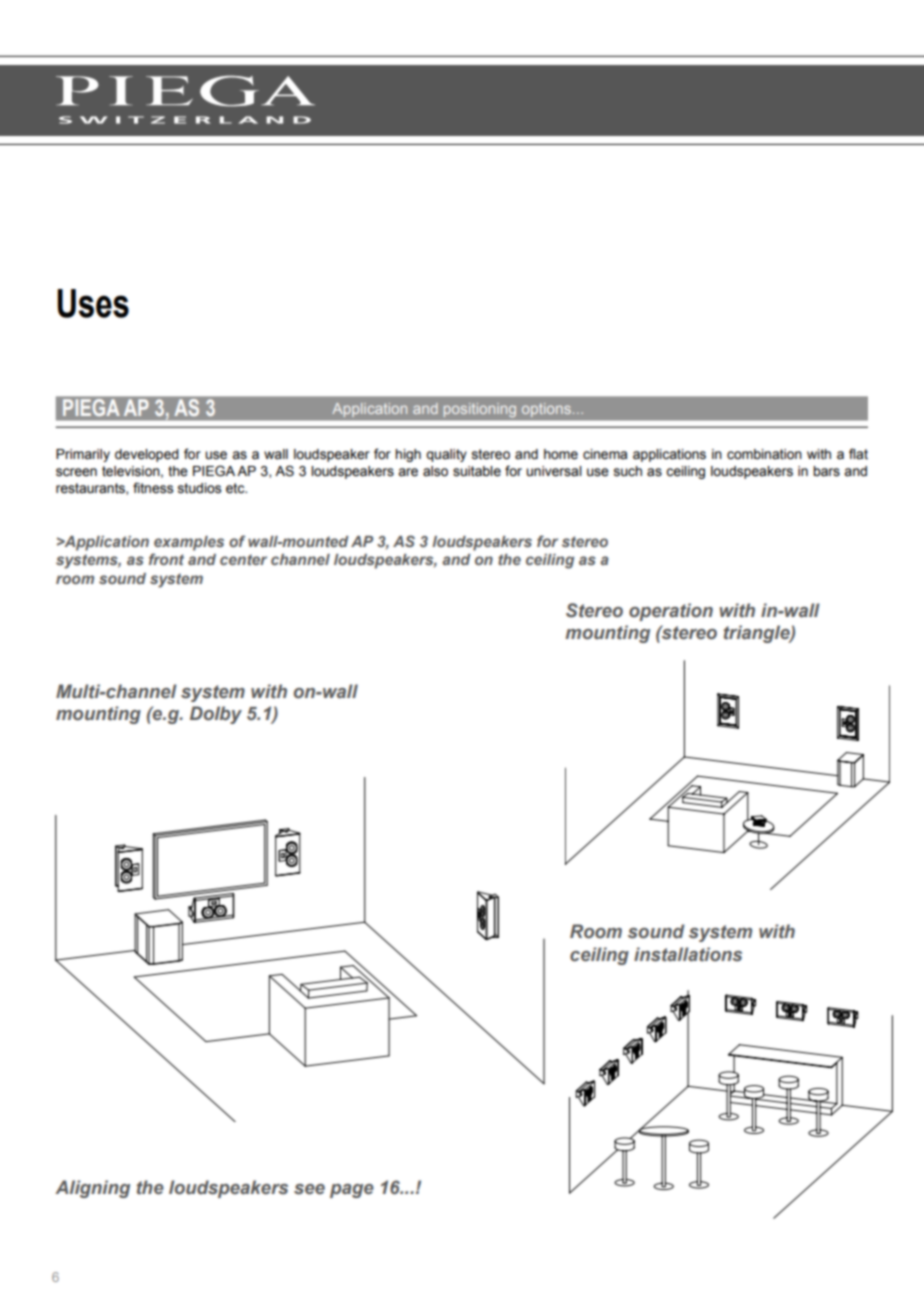  What do you see at coordinates (92, 1189) in the document?
I see `Aligning` at bounding box center [92, 1189].
